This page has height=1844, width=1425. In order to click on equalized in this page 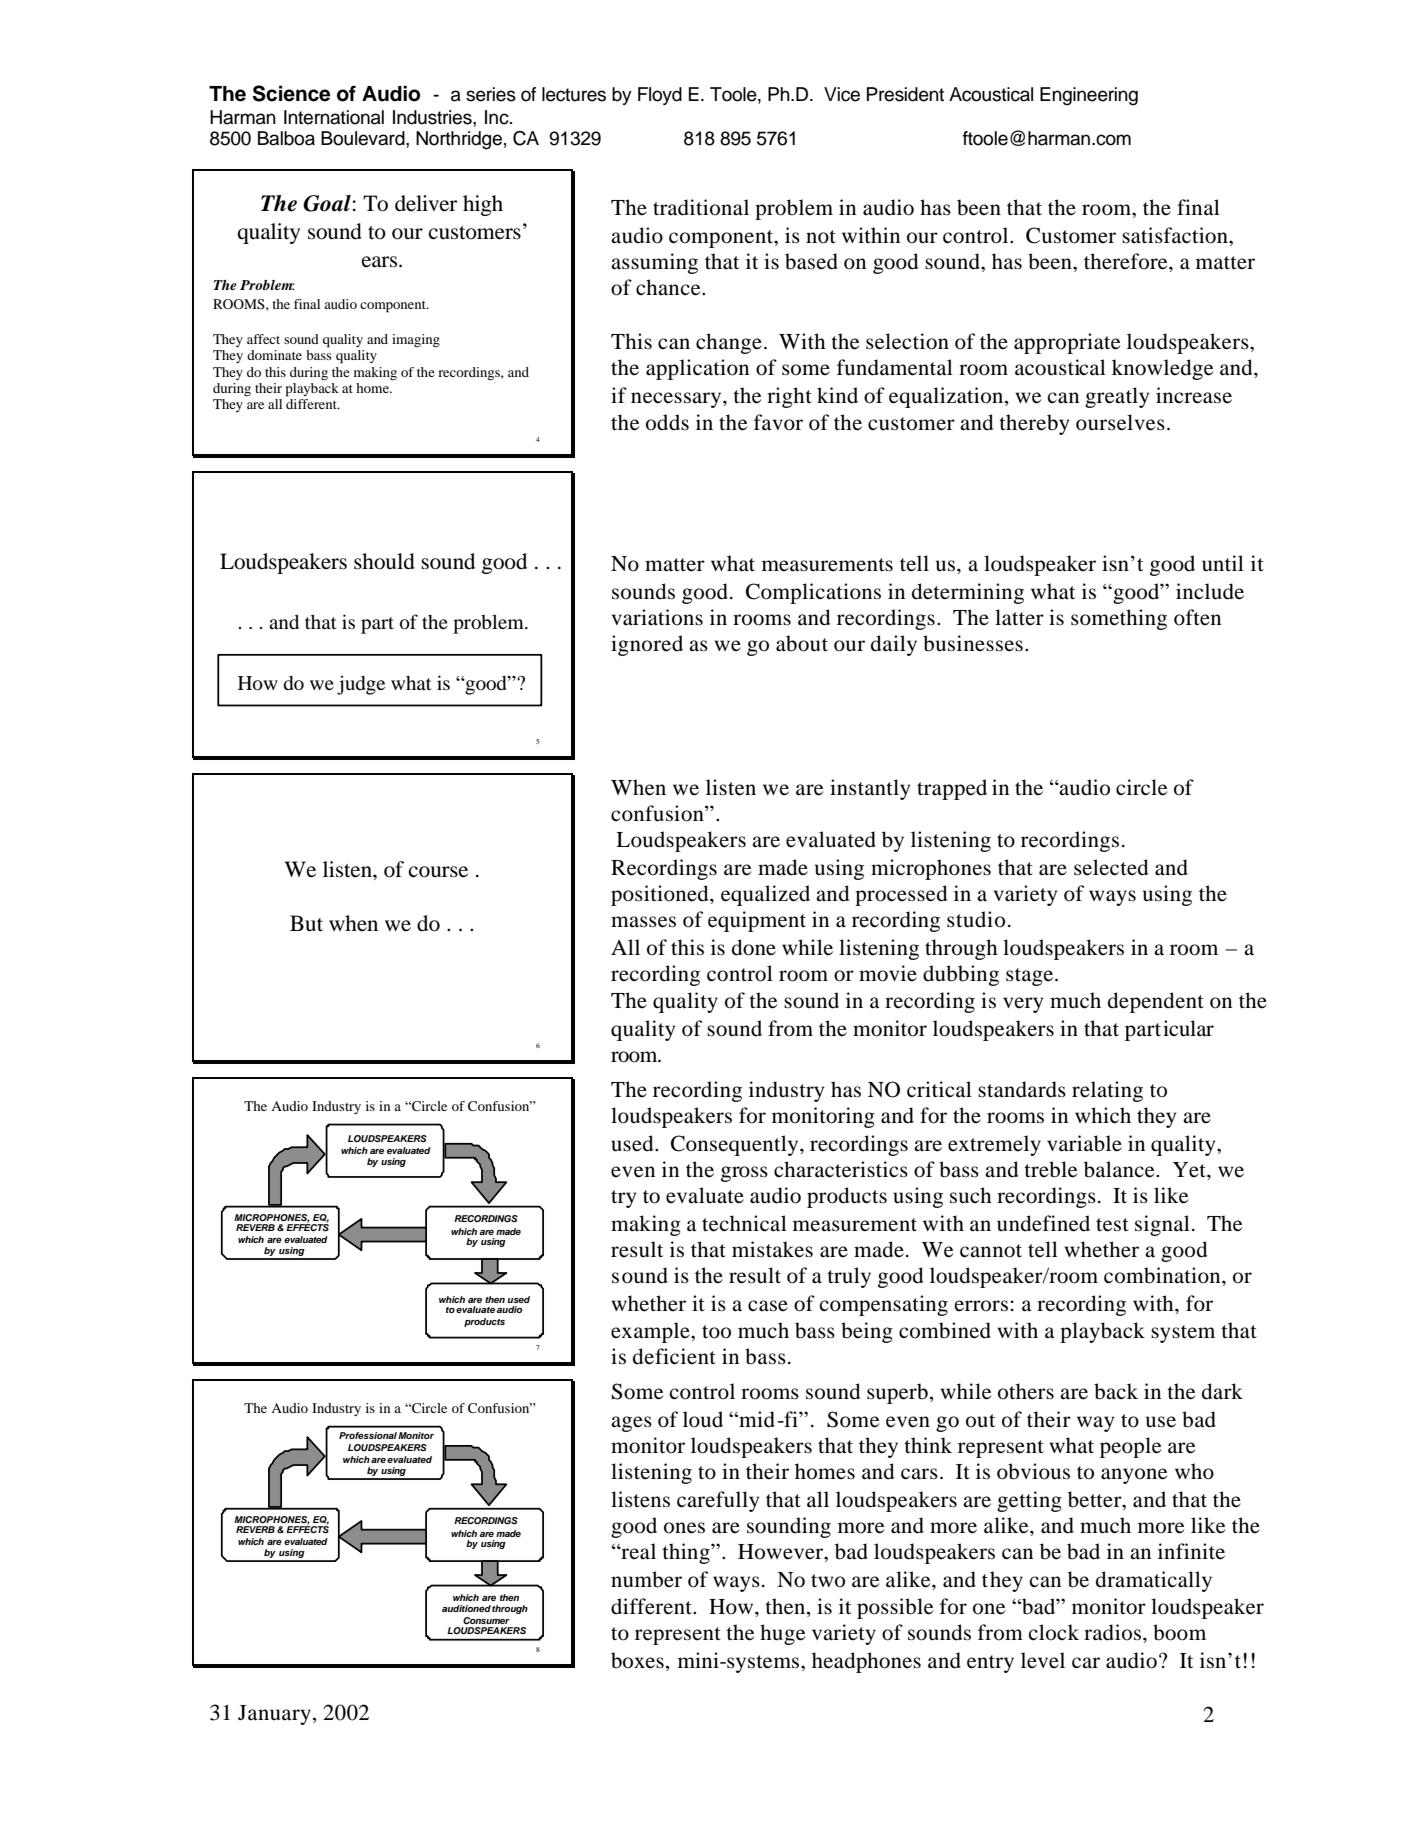, I will do `click(765, 895)`.
